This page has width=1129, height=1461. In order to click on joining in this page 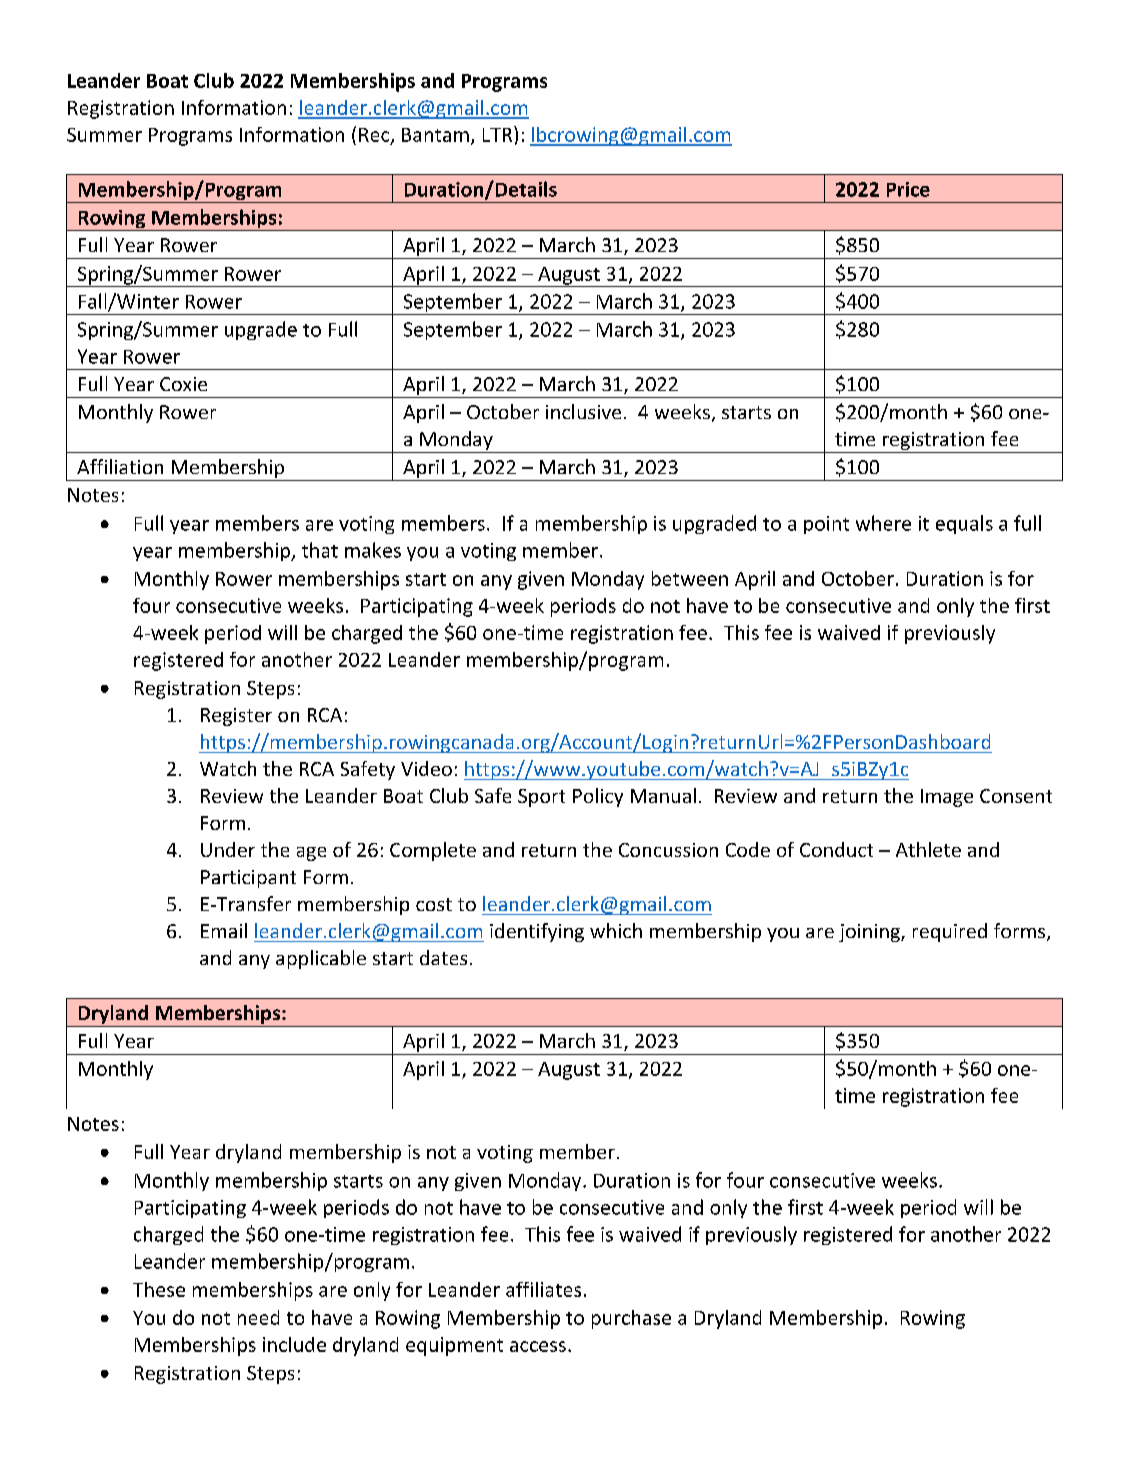, I will do `click(870, 933)`.
